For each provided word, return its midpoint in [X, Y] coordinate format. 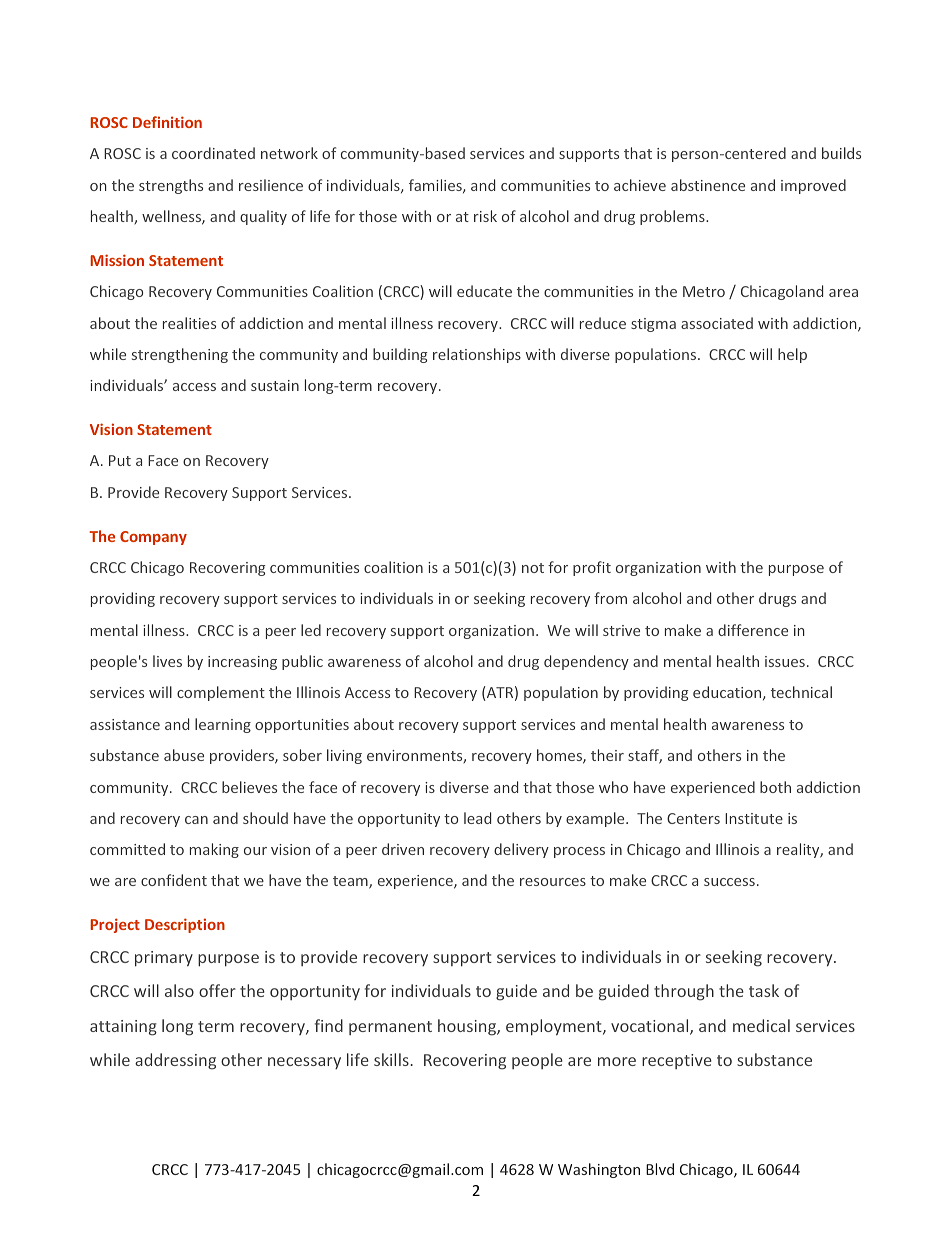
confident [174, 880]
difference [753, 630]
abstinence [708, 185]
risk [485, 216]
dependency [586, 662]
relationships [477, 355]
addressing [175, 1061]
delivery [521, 850]
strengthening [180, 355]
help [792, 355]
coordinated [213, 153]
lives [167, 661]
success [729, 882]
